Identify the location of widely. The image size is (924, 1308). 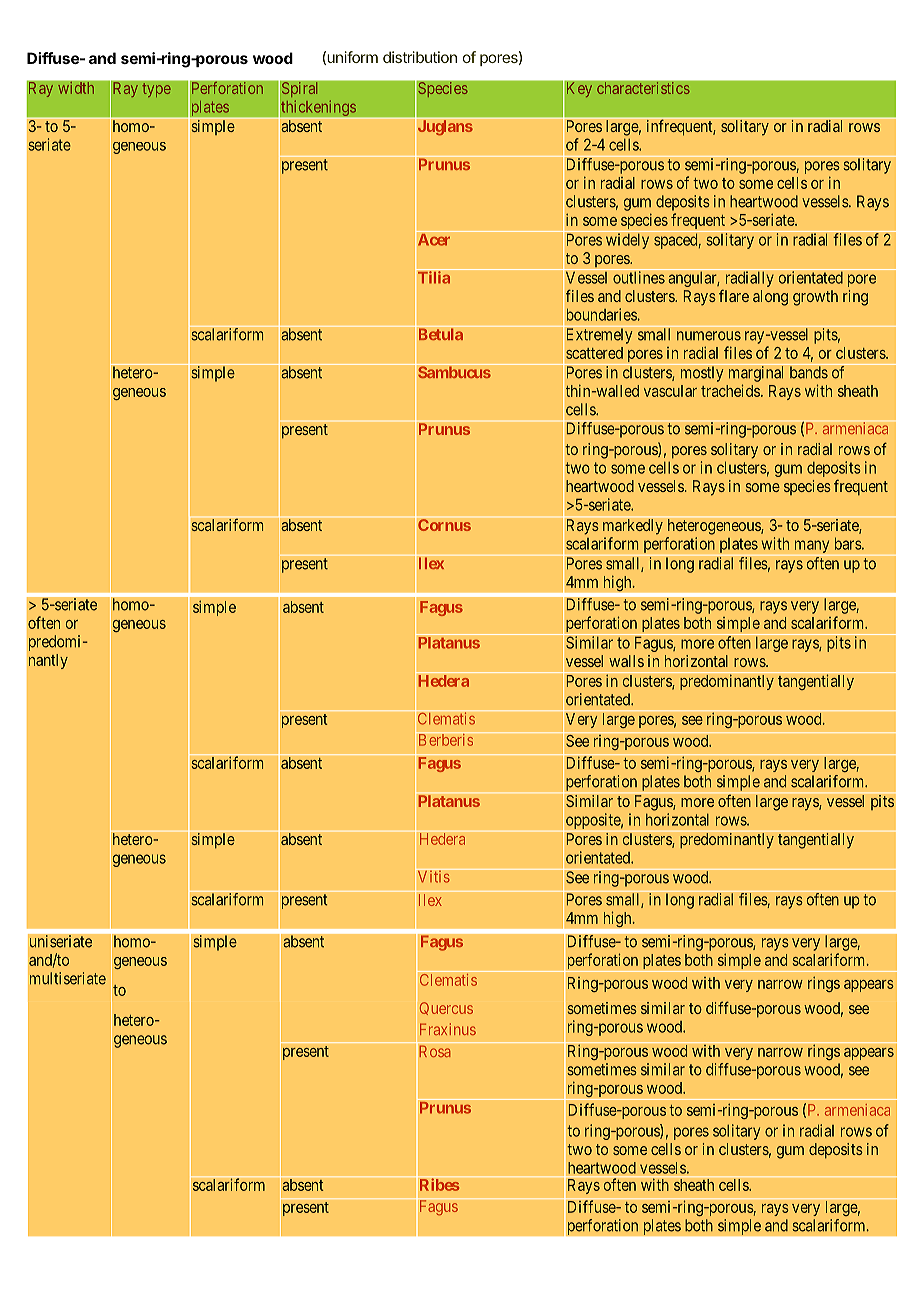
(627, 241).
